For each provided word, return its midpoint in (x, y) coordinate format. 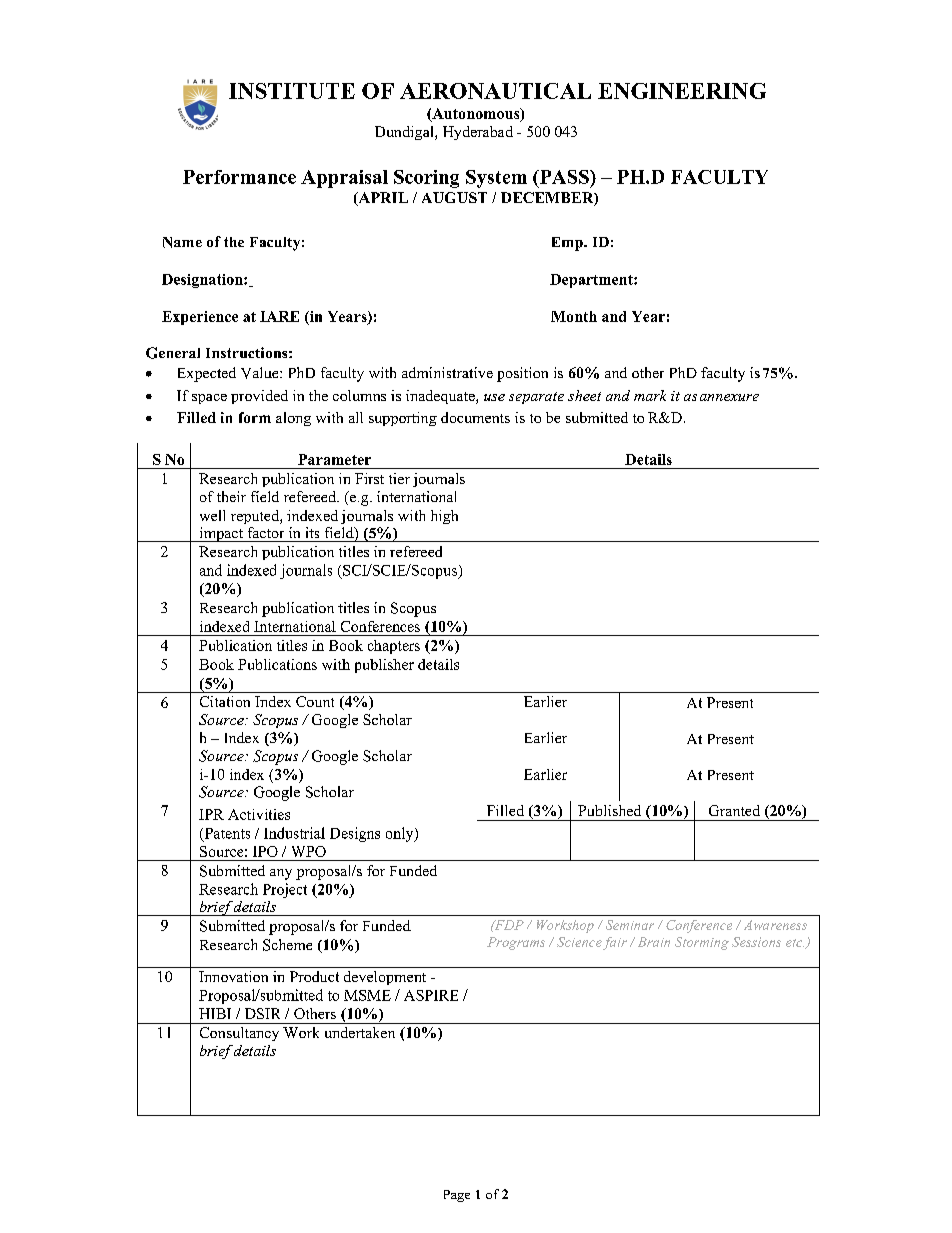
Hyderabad (478, 133)
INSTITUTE (292, 91)
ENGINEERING (682, 91)
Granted (734, 810)
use (494, 397)
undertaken (360, 1032)
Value (261, 373)
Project (285, 890)
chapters (394, 647)
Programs (516, 943)
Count (315, 701)
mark (650, 395)
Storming (702, 943)
